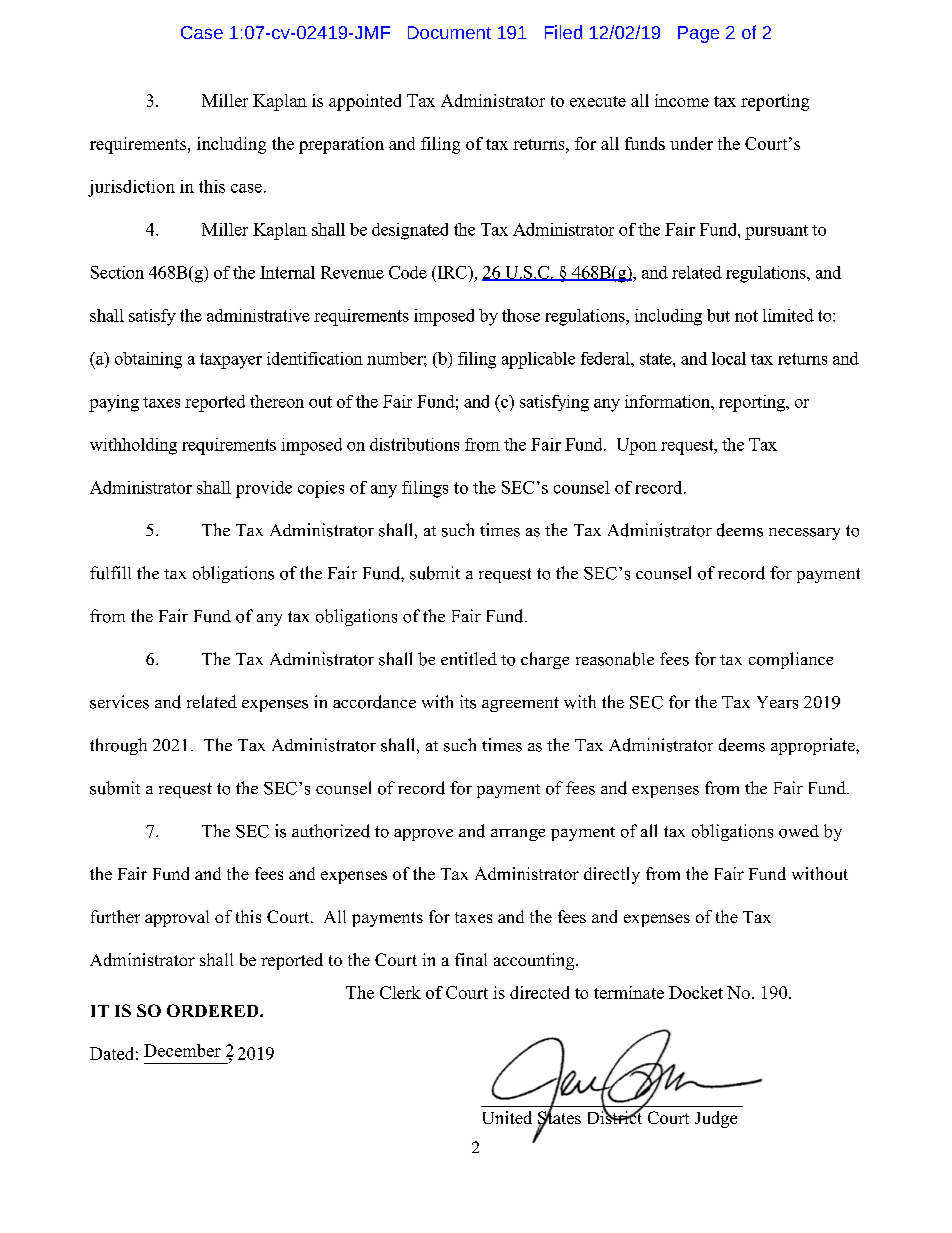 This screenshot has width=952, height=1233. Describe the element at coordinates (131, 188) in the screenshot. I see `jurisdiction` at that location.
